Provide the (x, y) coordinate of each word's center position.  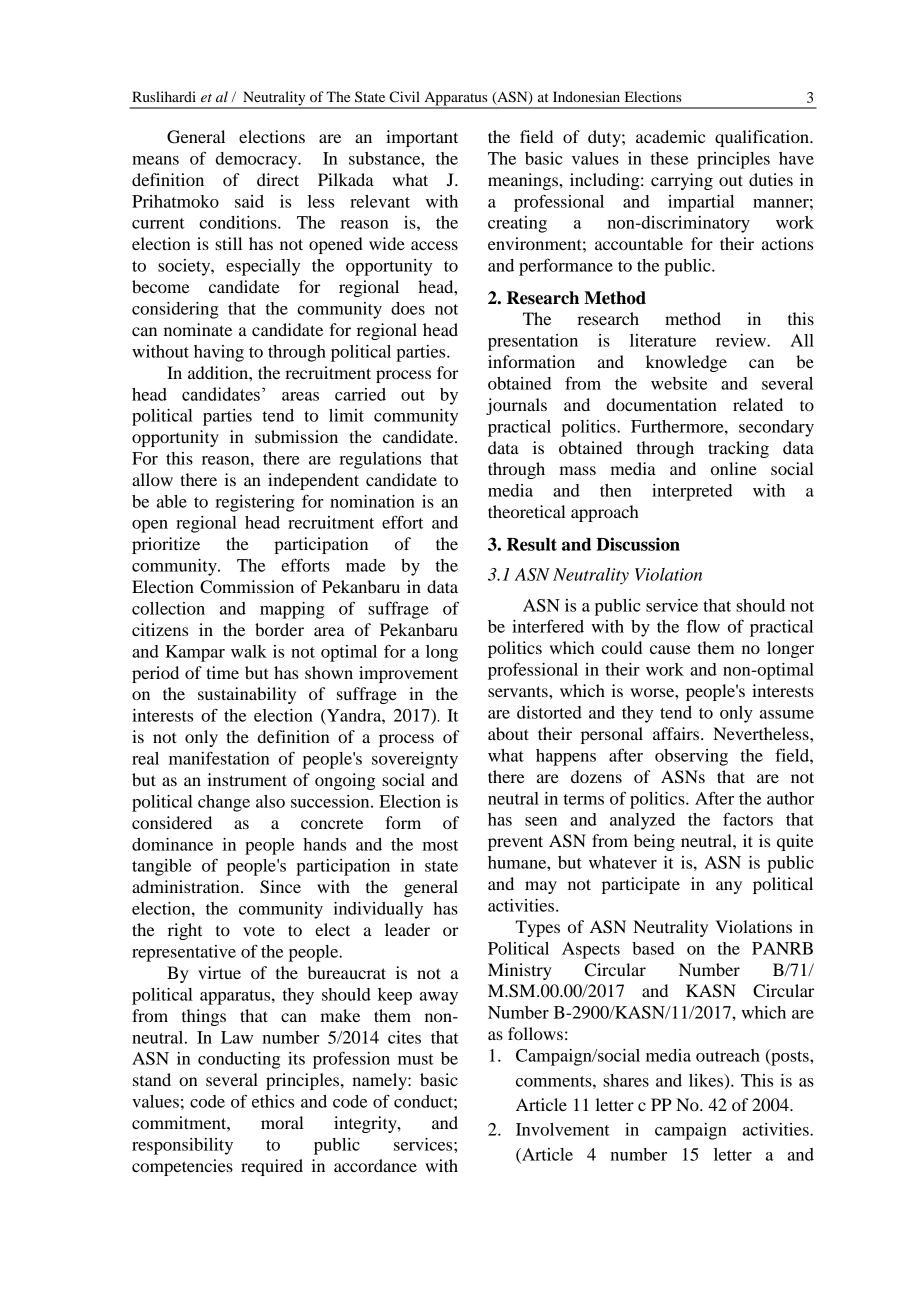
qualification (763, 138)
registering (255, 503)
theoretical (527, 511)
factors (748, 819)
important (422, 138)
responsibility (182, 1146)
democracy (258, 160)
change (224, 803)
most (440, 845)
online (734, 468)
